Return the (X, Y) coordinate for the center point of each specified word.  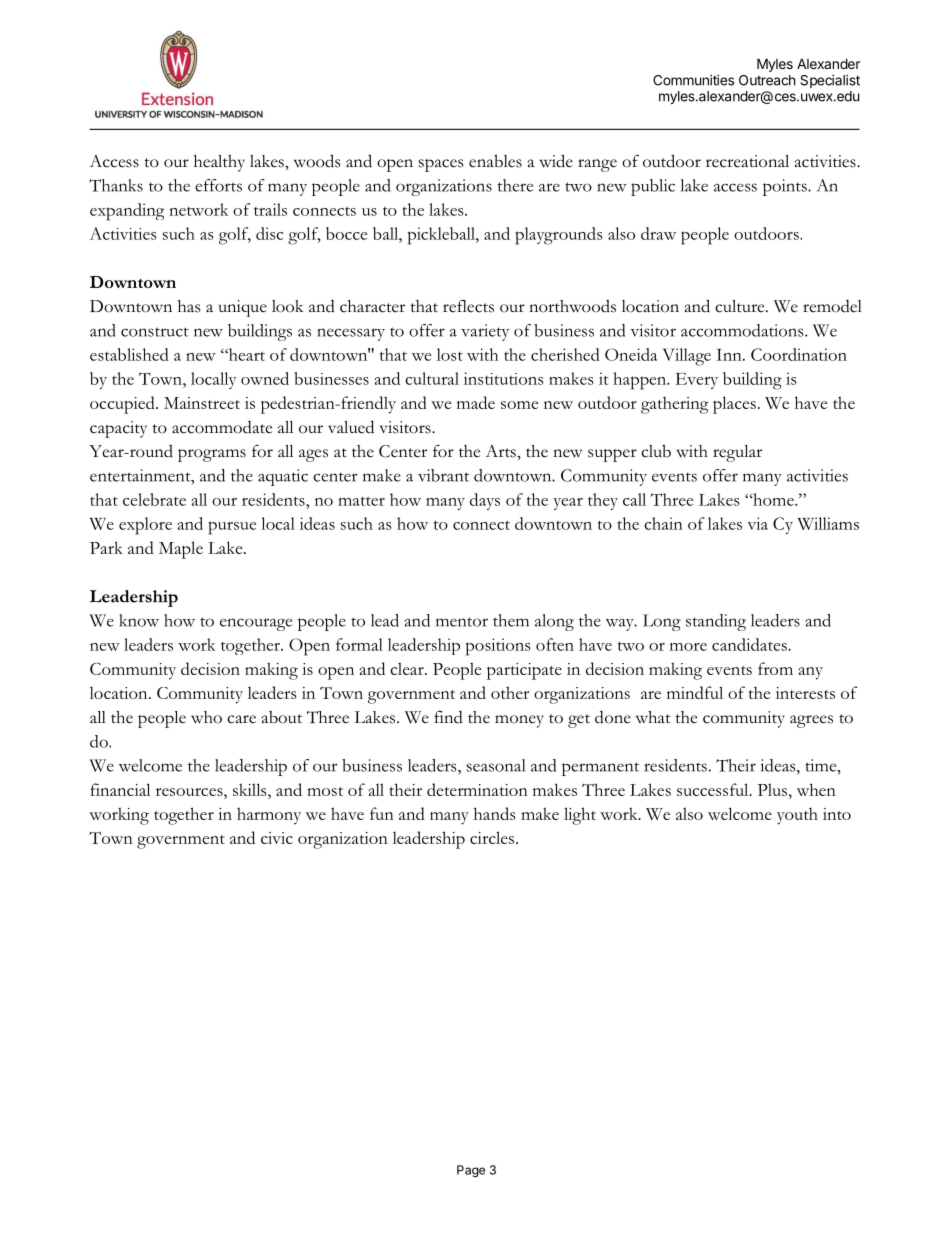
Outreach (767, 80)
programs (212, 455)
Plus (774, 789)
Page (471, 1171)
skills (251, 789)
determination (477, 789)
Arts (502, 451)
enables (495, 161)
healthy (219, 163)
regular (737, 453)
